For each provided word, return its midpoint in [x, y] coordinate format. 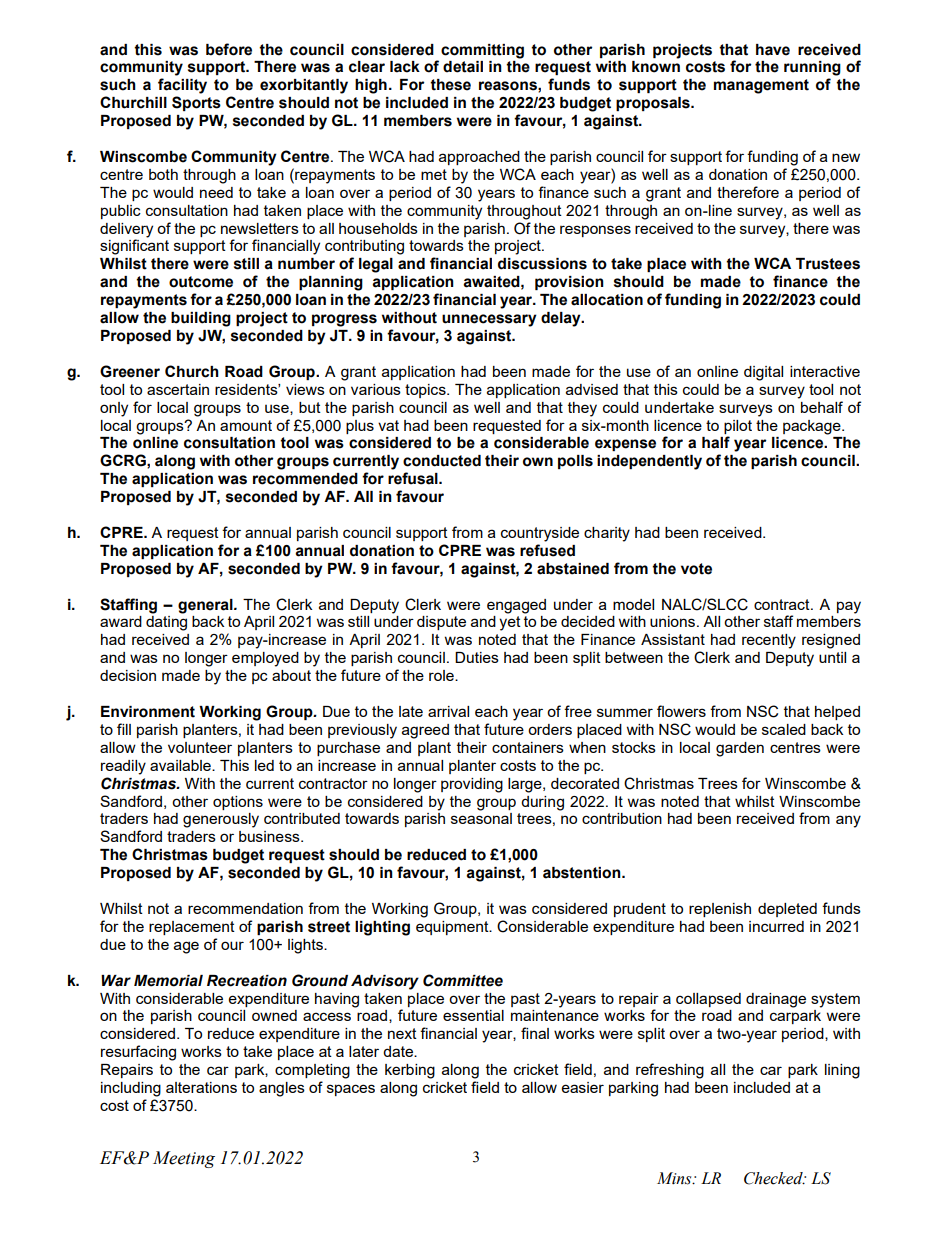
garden [740, 749]
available [181, 765]
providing [472, 785]
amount [246, 425]
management [761, 86]
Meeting [184, 1159]
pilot [738, 427]
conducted [442, 461]
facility [182, 86]
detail [463, 67]
